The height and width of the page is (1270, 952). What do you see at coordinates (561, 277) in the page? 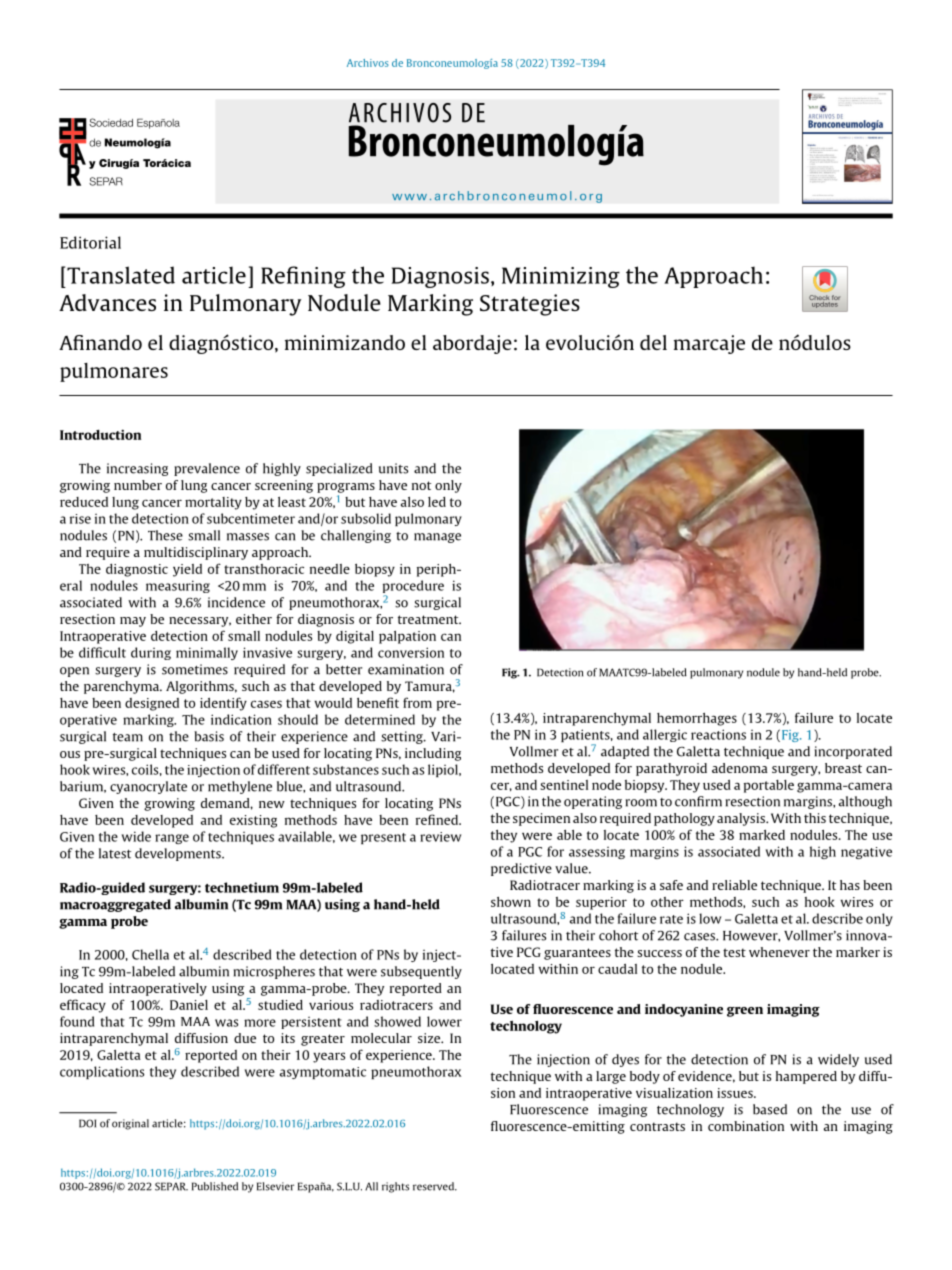
I see `Minimizing` at bounding box center [561, 277].
